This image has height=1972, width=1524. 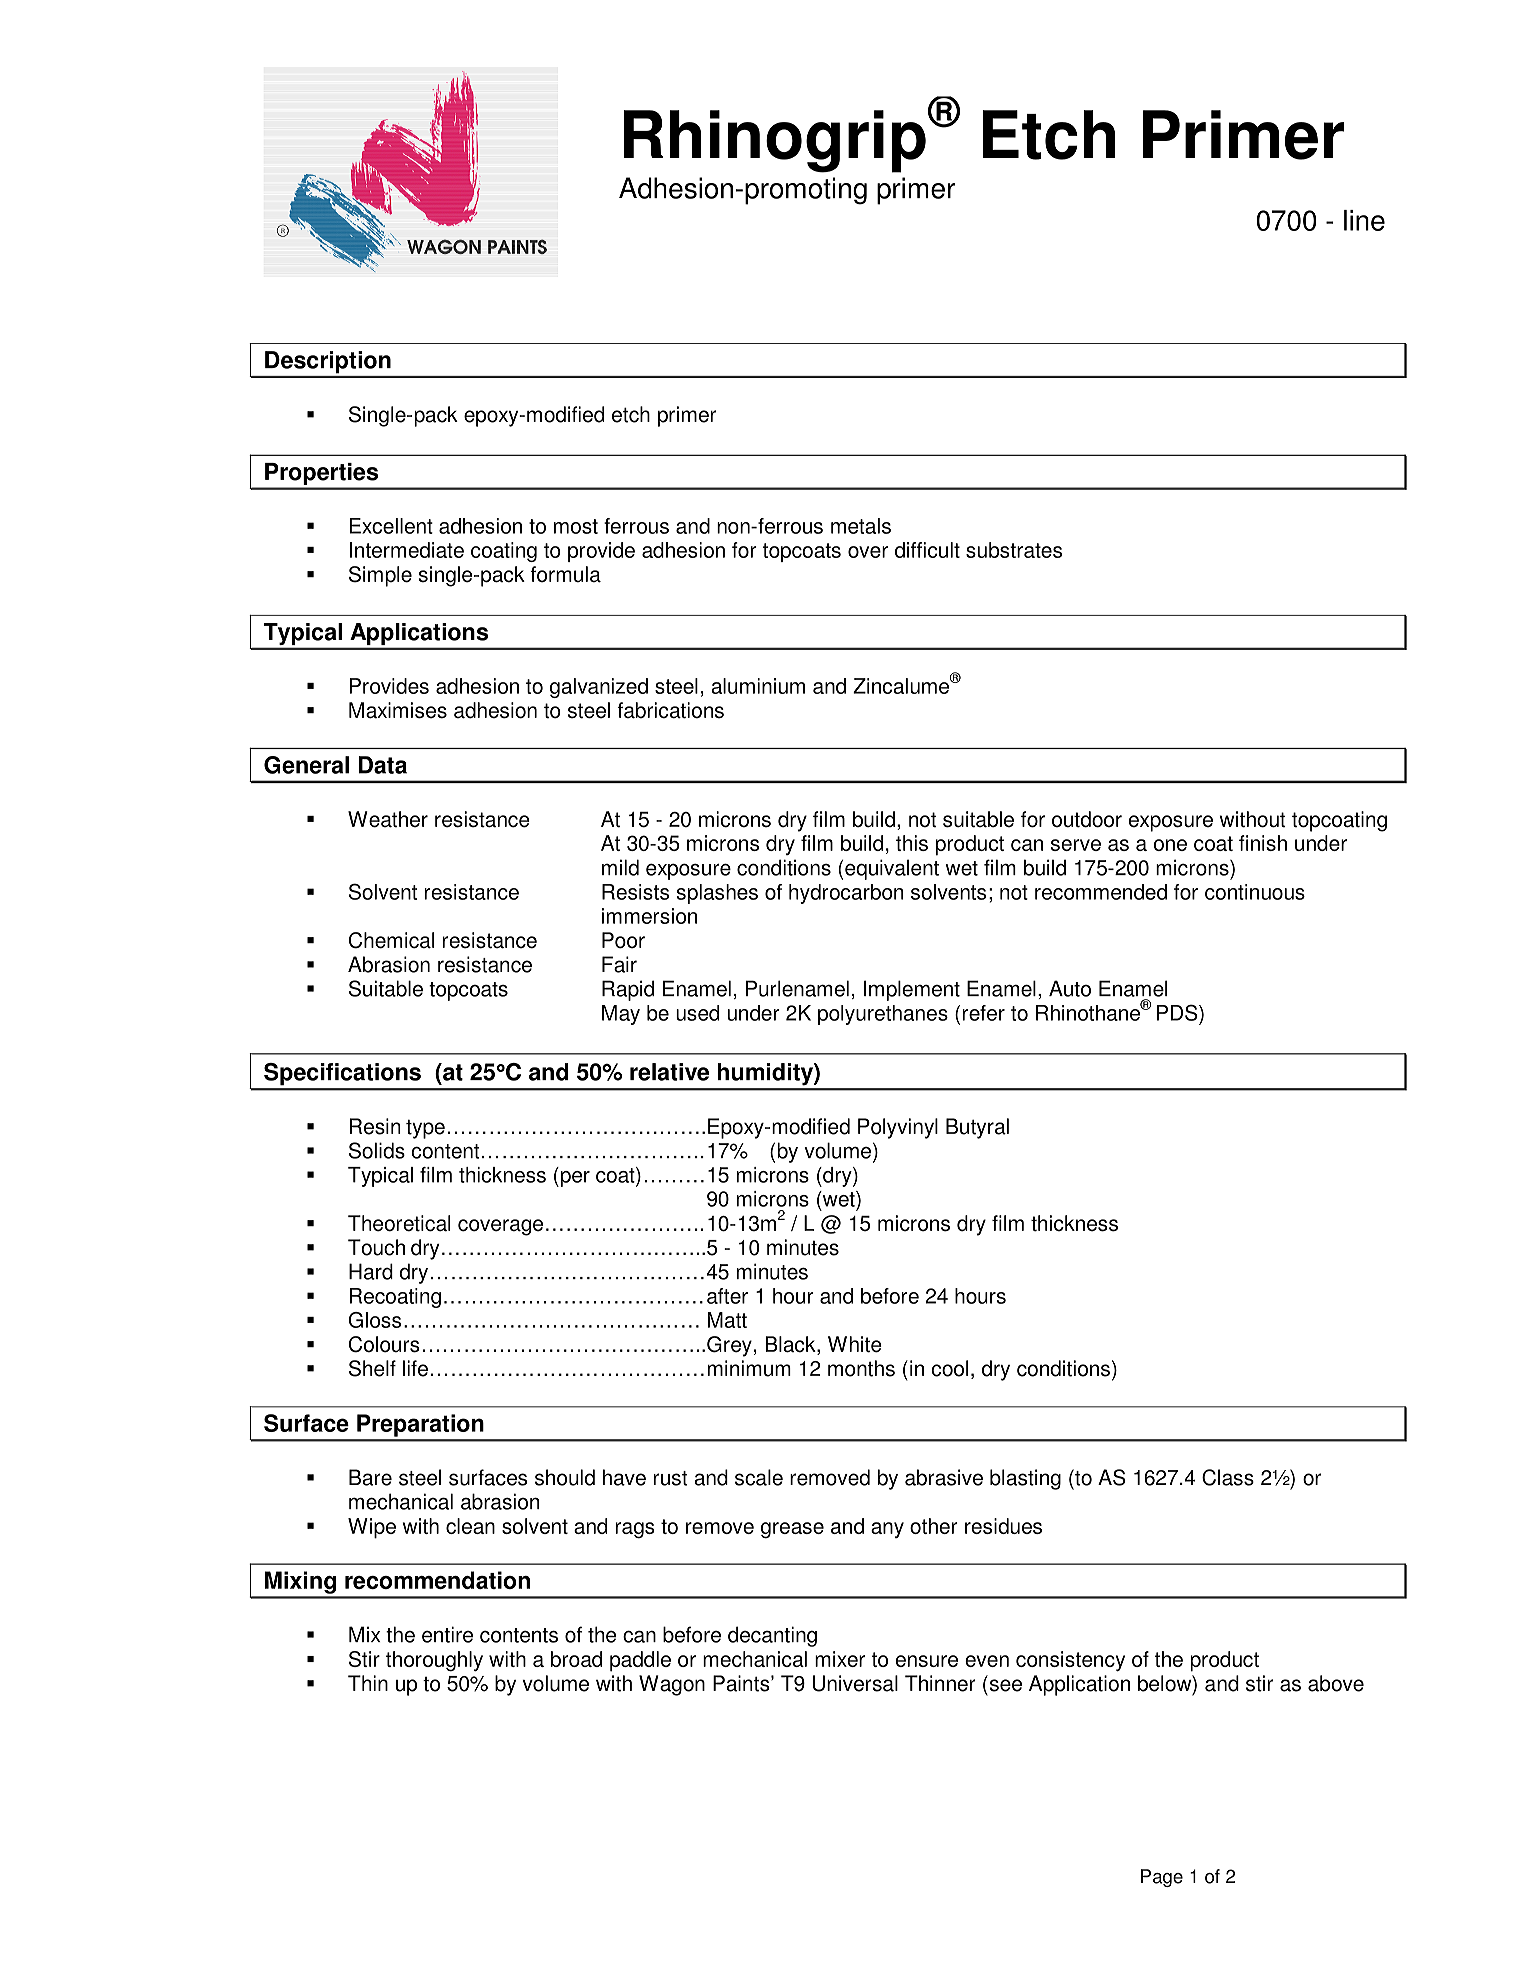 I want to click on Properties, so click(x=321, y=474).
